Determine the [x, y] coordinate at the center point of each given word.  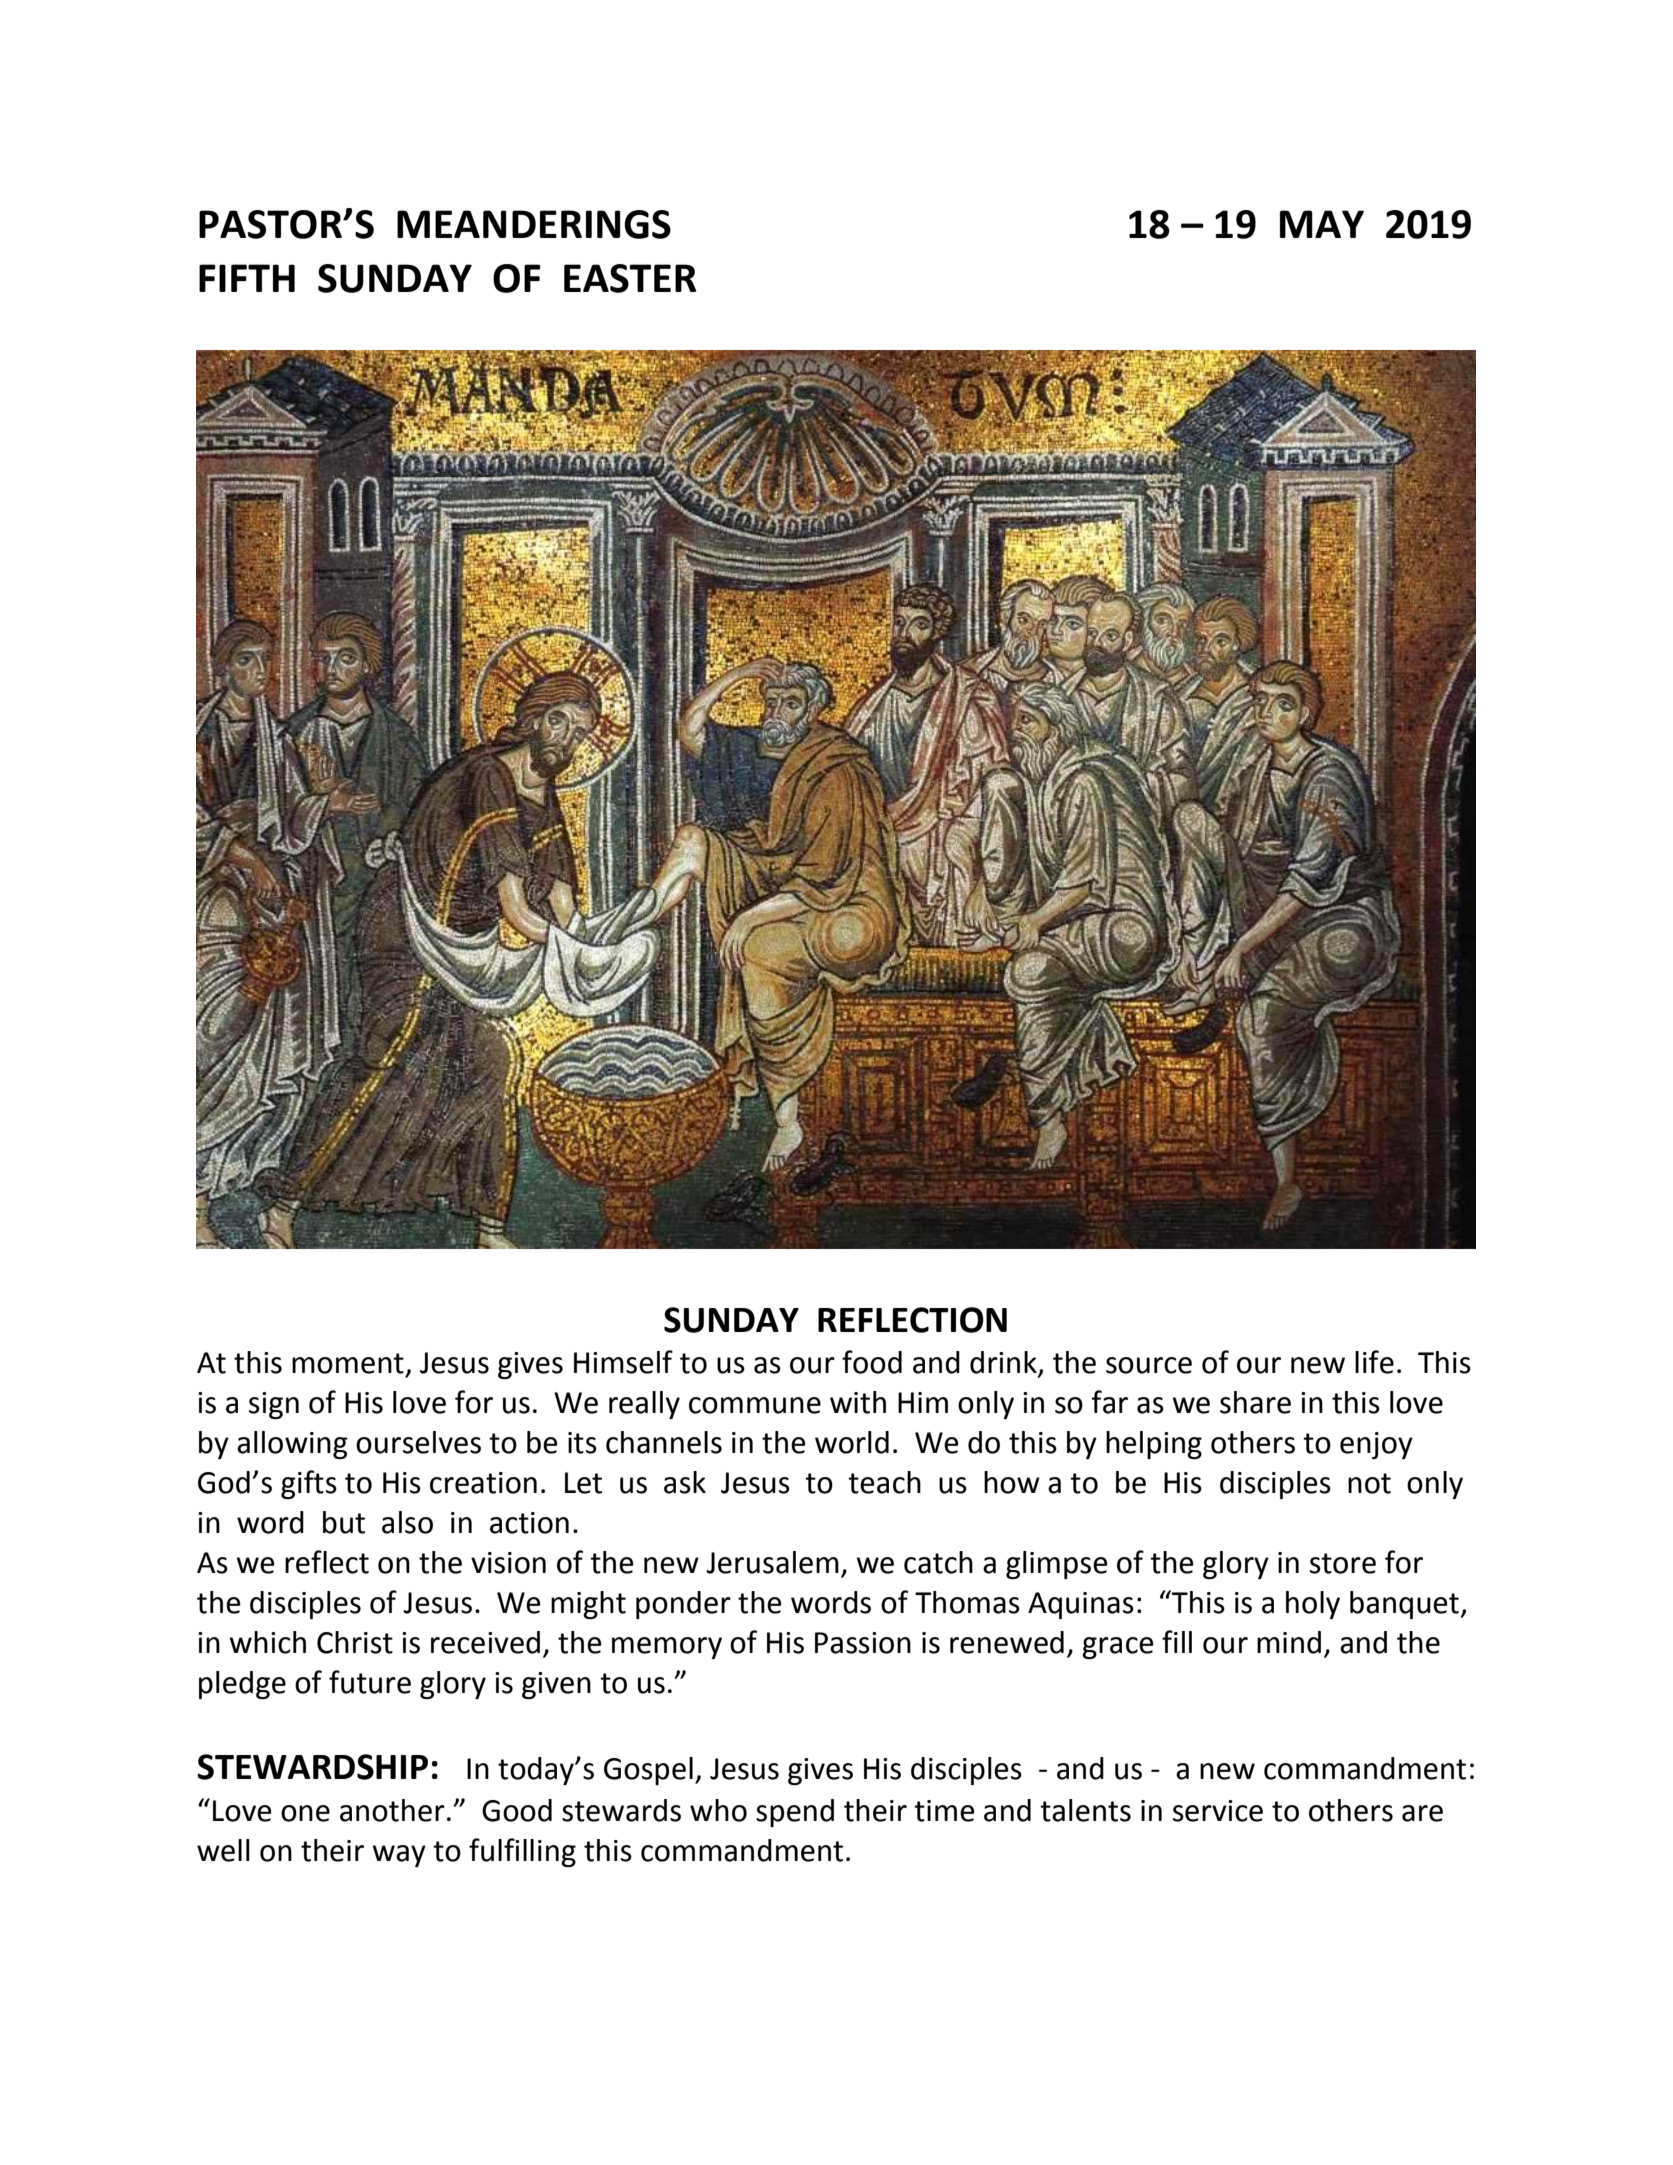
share [1255, 1402]
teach [884, 1482]
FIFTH [247, 278]
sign [274, 1405]
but [344, 1522]
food [872, 1362]
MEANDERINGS [534, 224]
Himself [623, 1362]
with [858, 1402]
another [392, 1810]
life [1374, 1362]
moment [348, 1363]
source [1149, 1365]
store [1343, 1563]
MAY [1322, 224]
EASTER [630, 278]
